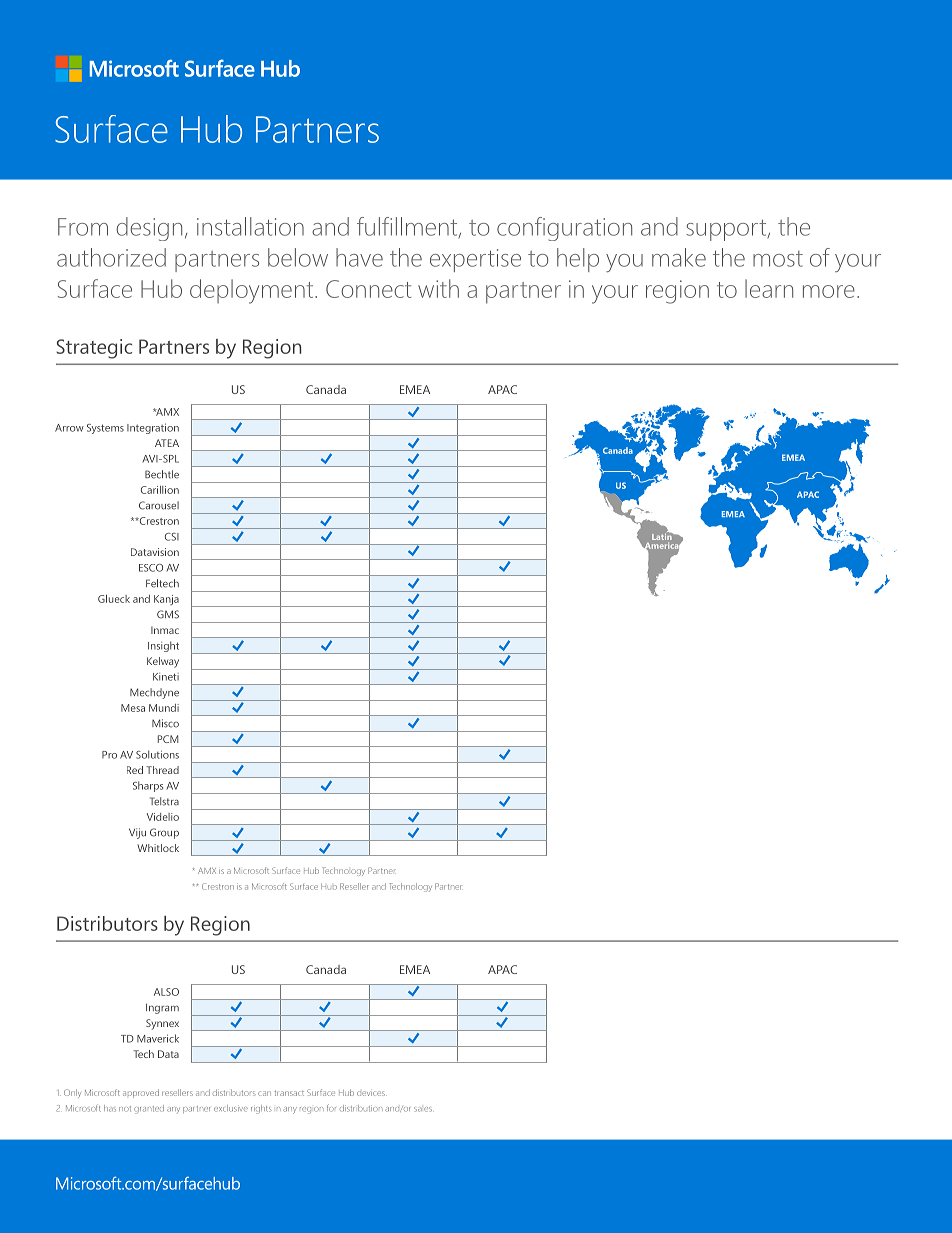 The width and height of the image is (952, 1233). I want to click on support, so click(727, 230).
